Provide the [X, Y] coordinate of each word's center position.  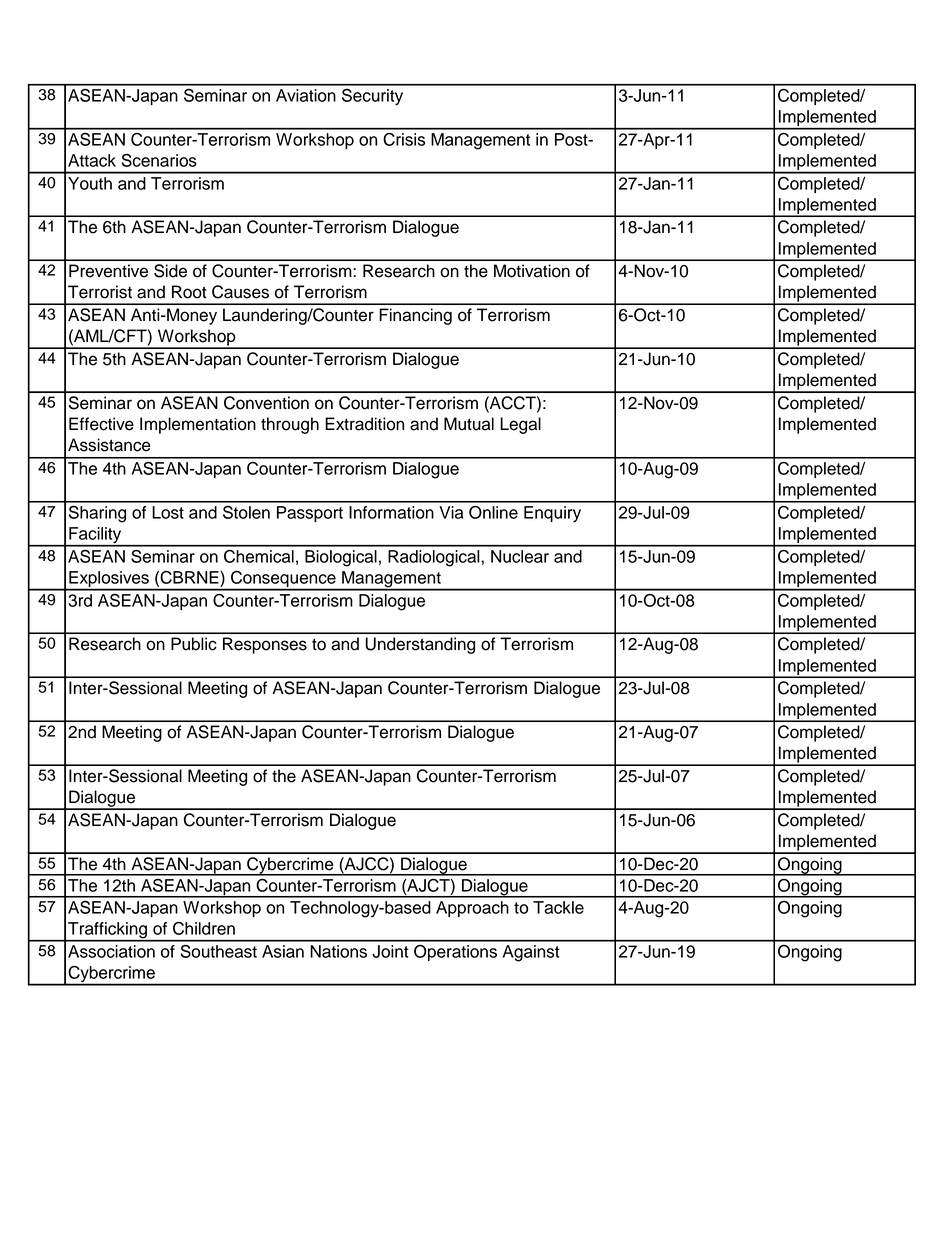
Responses [265, 645]
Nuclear [520, 556]
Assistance [109, 445]
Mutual [469, 424]
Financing [415, 316]
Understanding [420, 645]
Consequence [283, 580]
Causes [240, 292]
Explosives [109, 580]
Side [170, 271]
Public [194, 644]
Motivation [532, 271]
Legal [520, 425]
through [290, 425]
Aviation [306, 95]
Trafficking [107, 931]
